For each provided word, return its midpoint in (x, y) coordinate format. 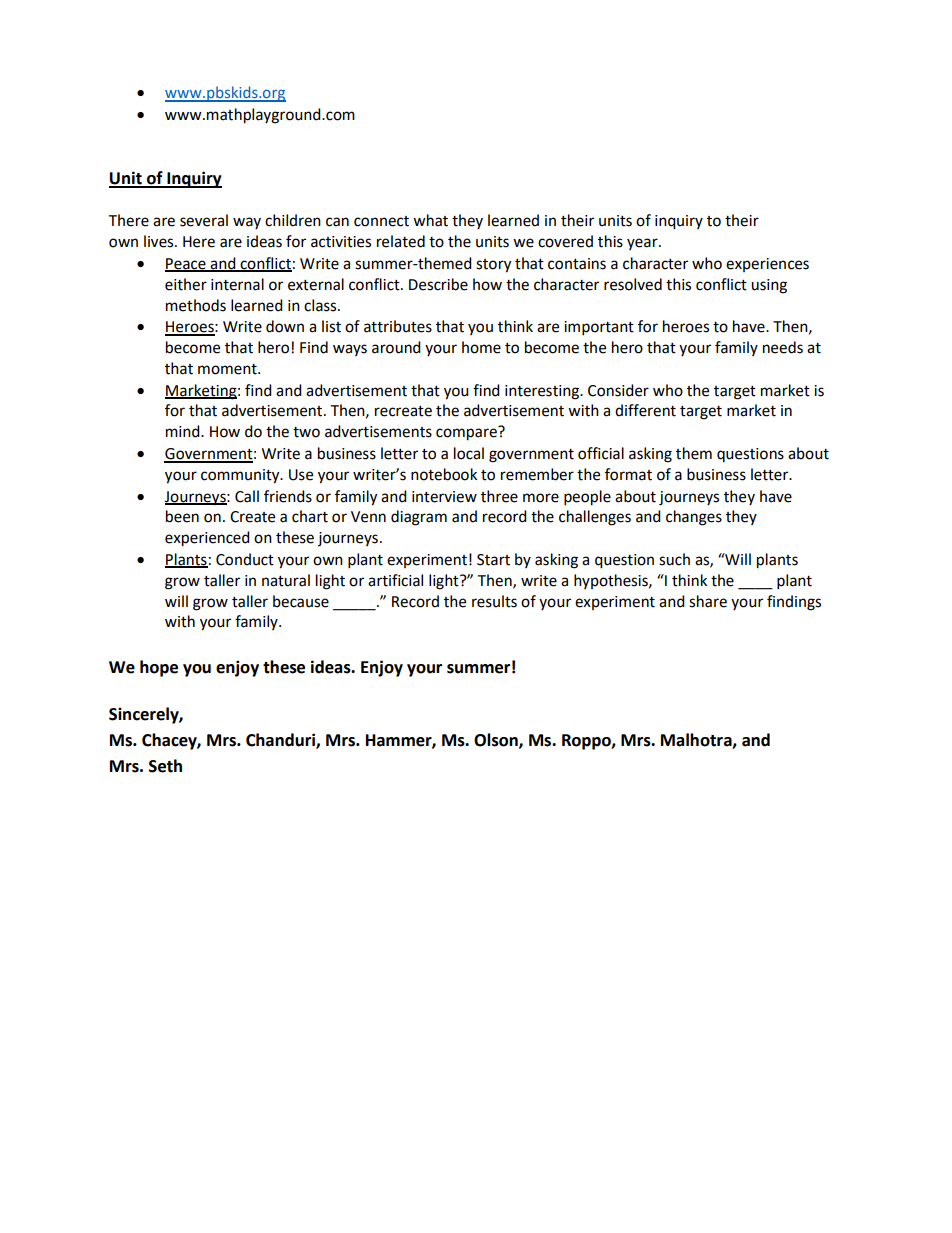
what (430, 220)
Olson (497, 740)
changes (694, 518)
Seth (165, 766)
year (643, 244)
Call (247, 496)
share (708, 601)
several (204, 220)
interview (444, 497)
